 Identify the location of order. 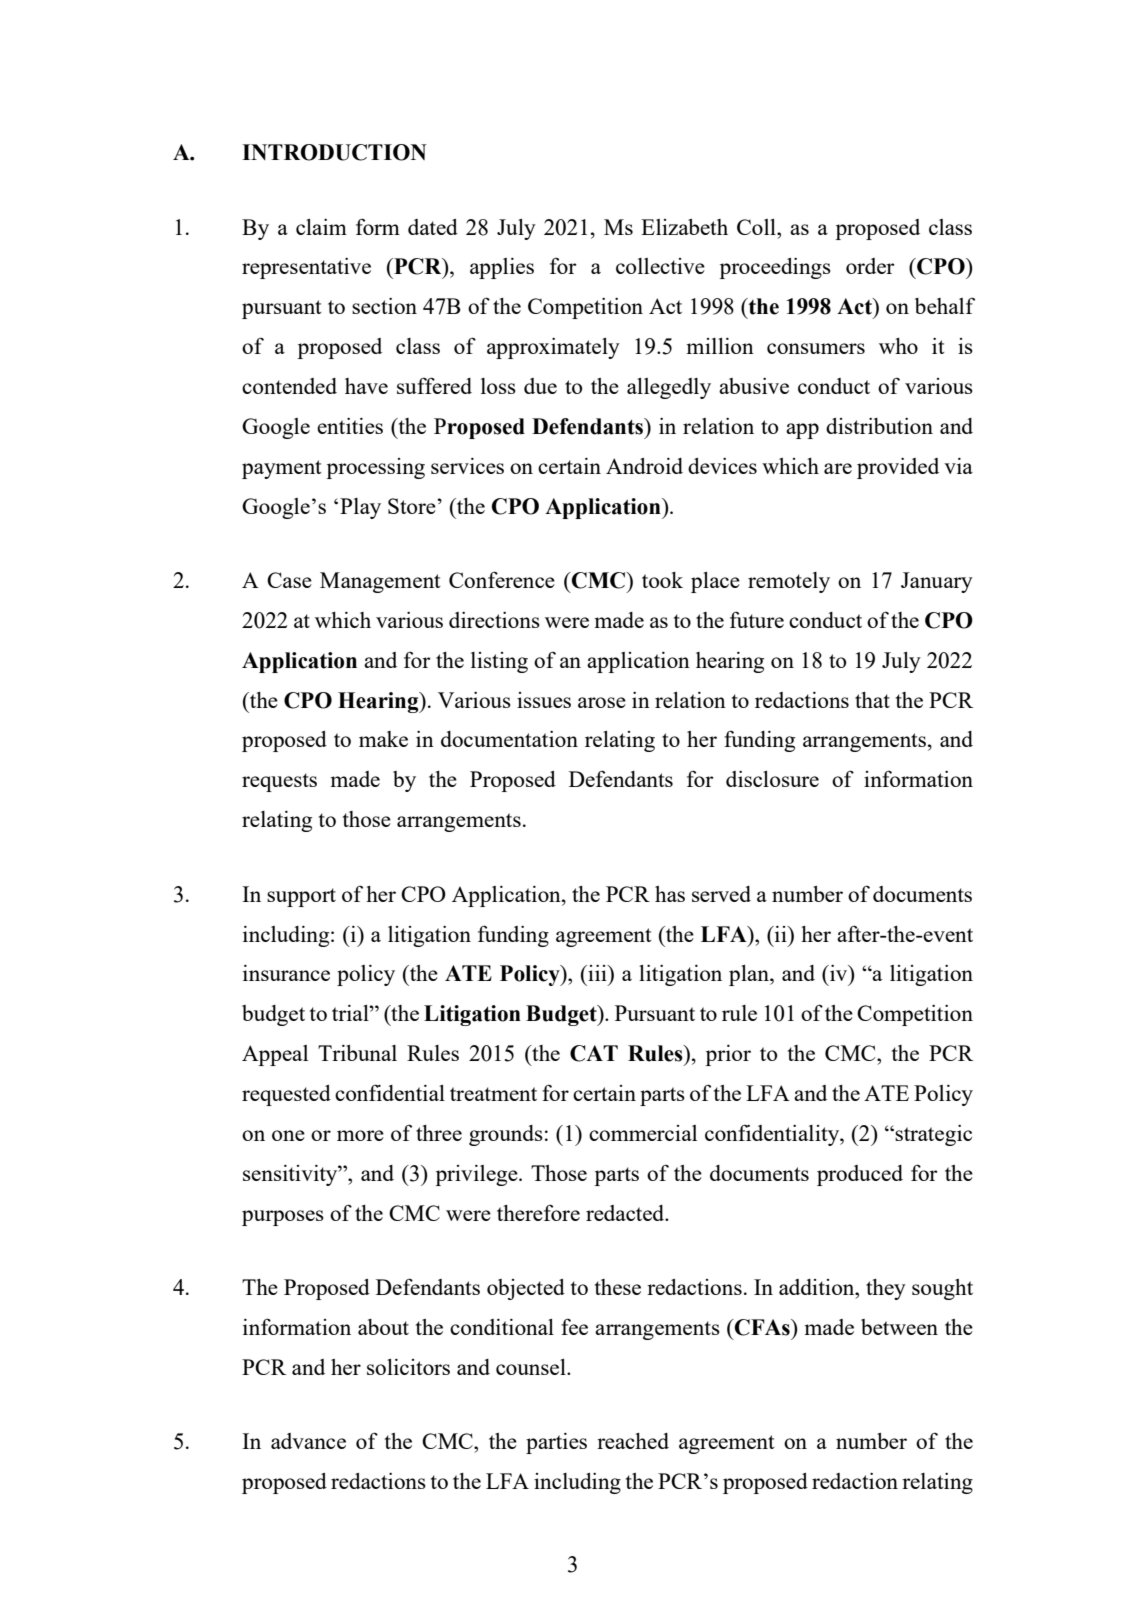
(870, 266).
